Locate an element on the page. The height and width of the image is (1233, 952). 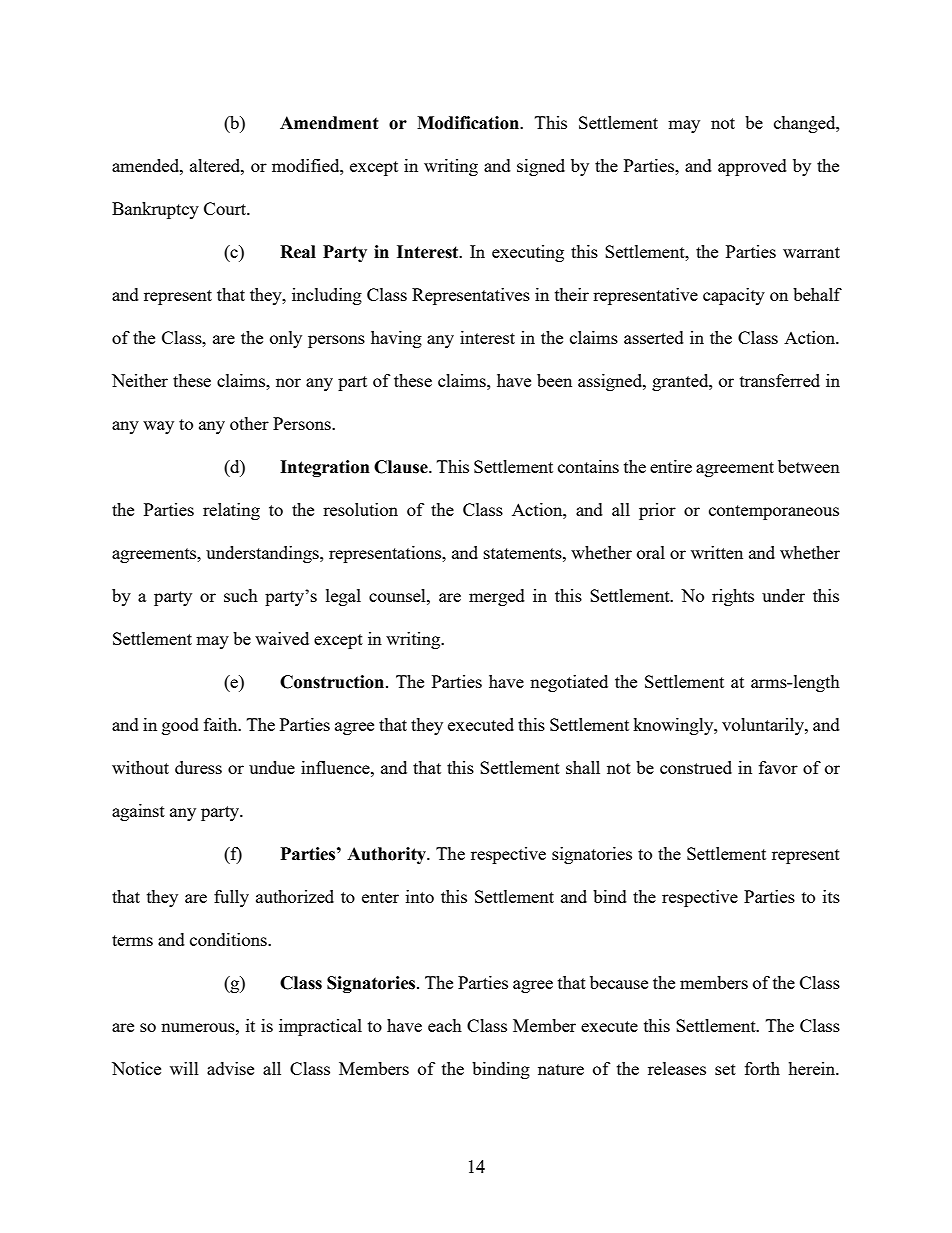
between is located at coordinates (809, 466).
